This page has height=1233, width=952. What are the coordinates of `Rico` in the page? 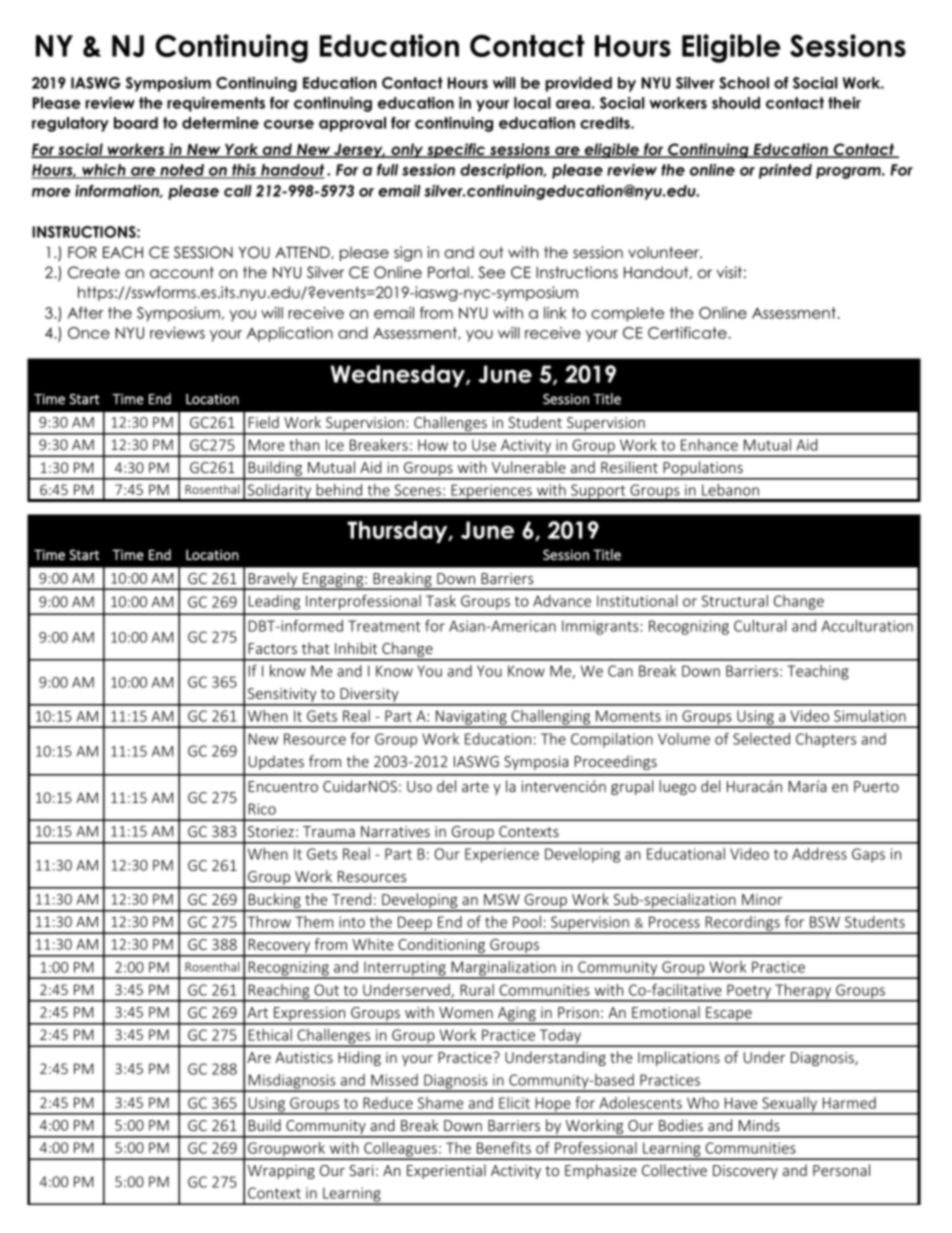 It's located at (262, 809).
